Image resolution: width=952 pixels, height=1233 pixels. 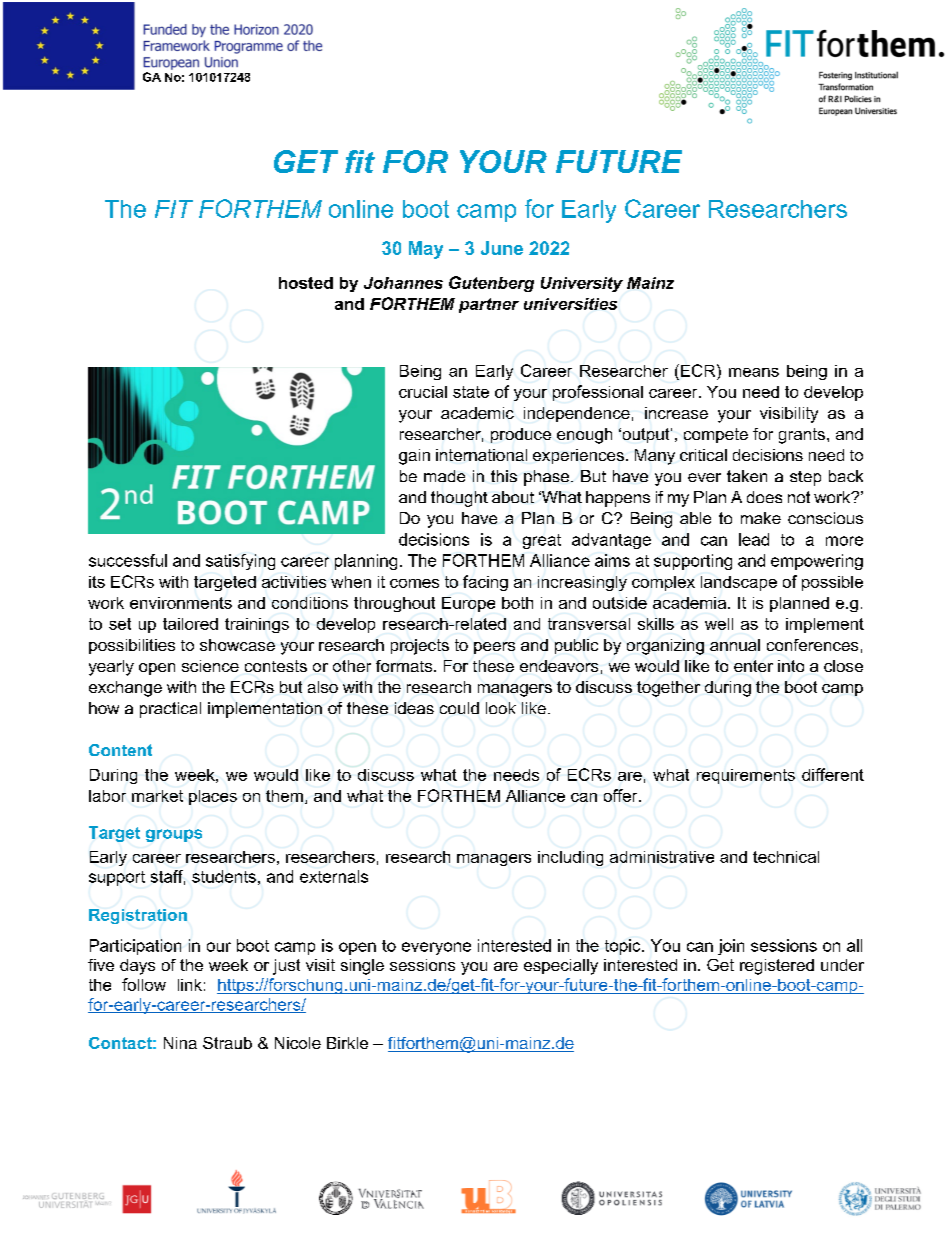 I want to click on hosted, so click(x=306, y=283).
